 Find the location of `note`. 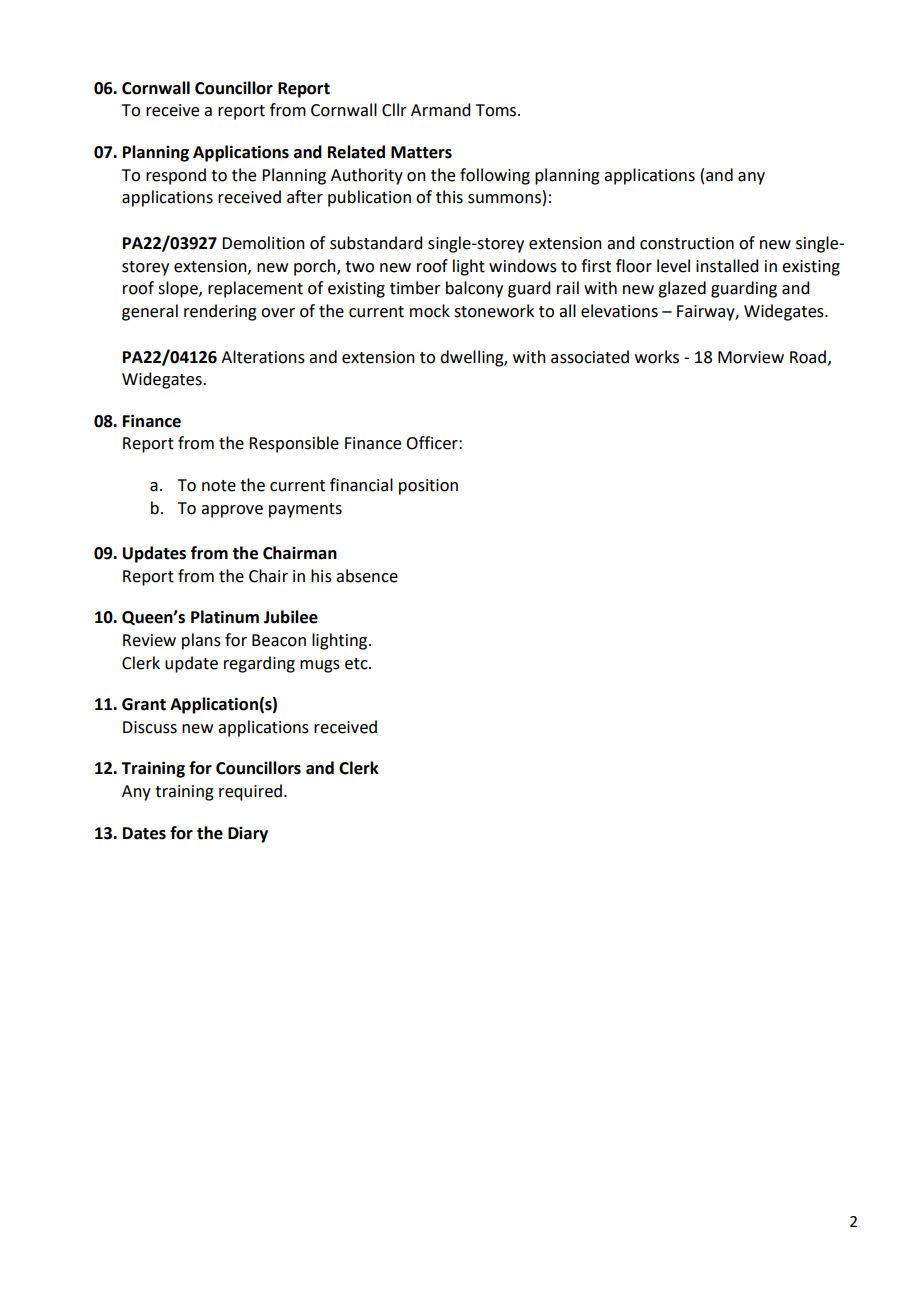

note is located at coordinates (219, 486).
